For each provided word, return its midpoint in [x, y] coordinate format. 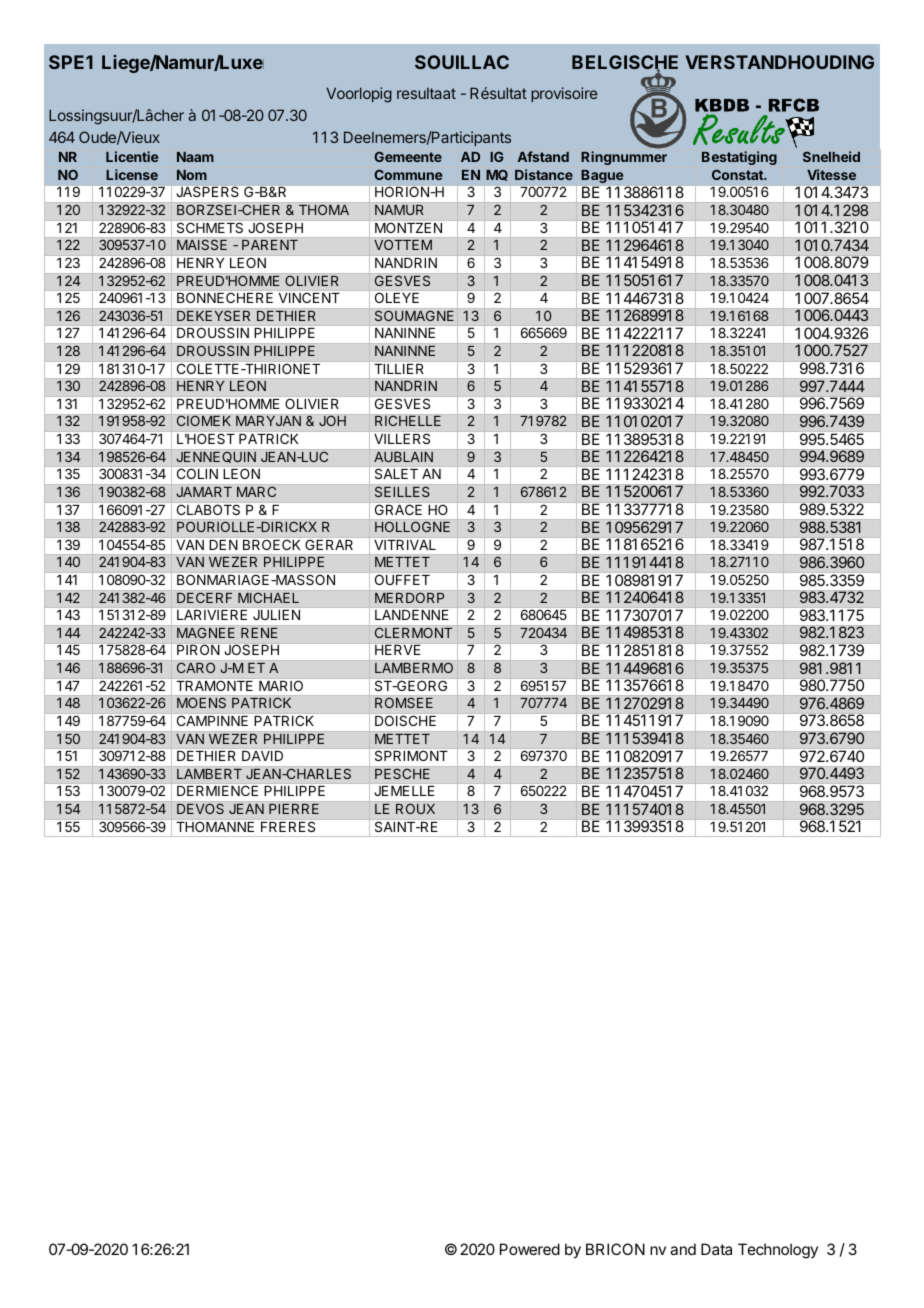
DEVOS [200, 808]
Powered [530, 1249]
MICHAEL [268, 597]
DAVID [262, 756]
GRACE [398, 510]
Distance [544, 174]
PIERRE [294, 809]
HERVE [397, 650]
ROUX [415, 808]
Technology [778, 1251]
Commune [408, 174]
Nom [192, 175]
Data [716, 1249]
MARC [256, 491]
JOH [332, 420]
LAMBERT [209, 774]
